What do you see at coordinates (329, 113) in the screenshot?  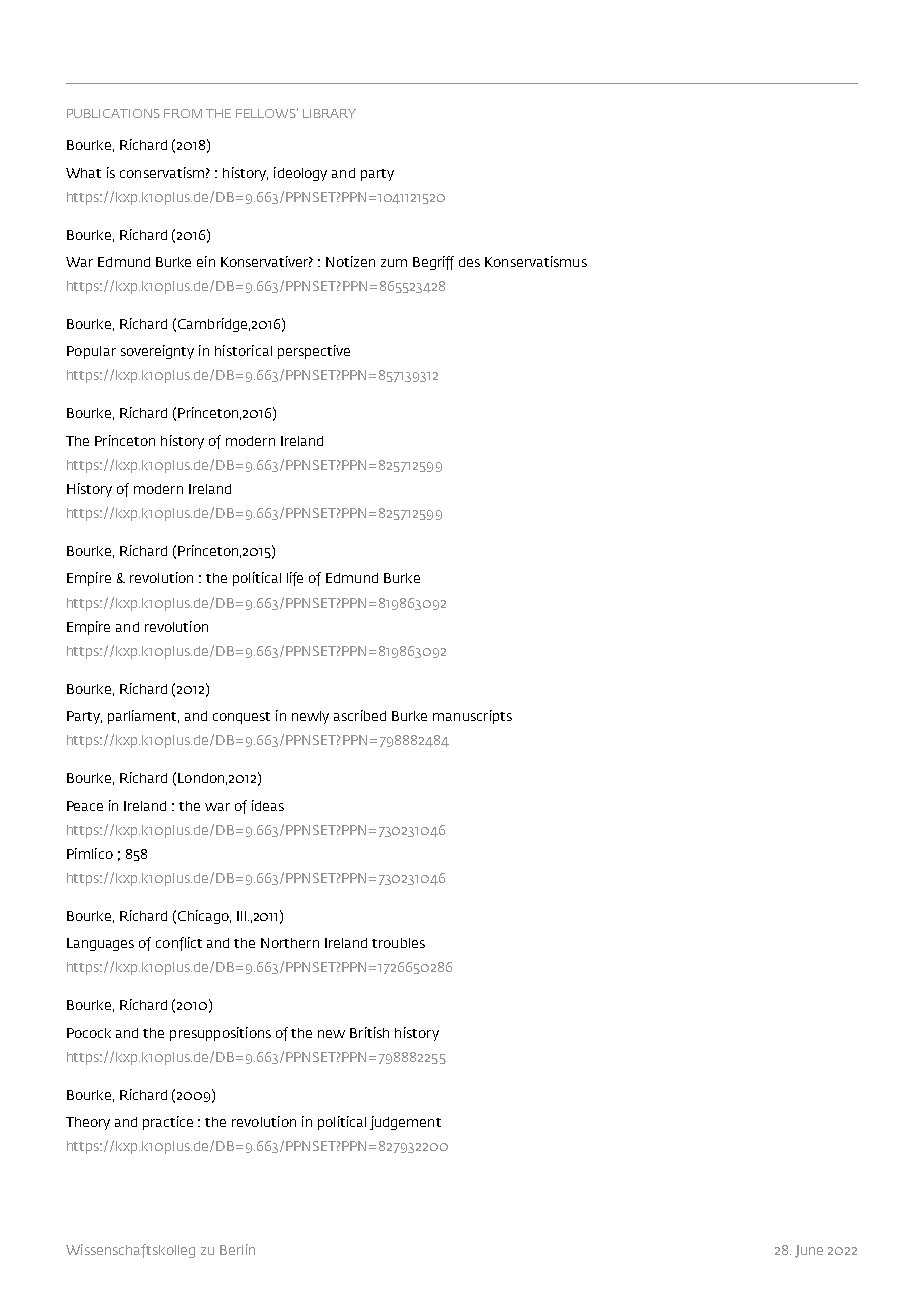 I see `LIBRARY` at bounding box center [329, 113].
